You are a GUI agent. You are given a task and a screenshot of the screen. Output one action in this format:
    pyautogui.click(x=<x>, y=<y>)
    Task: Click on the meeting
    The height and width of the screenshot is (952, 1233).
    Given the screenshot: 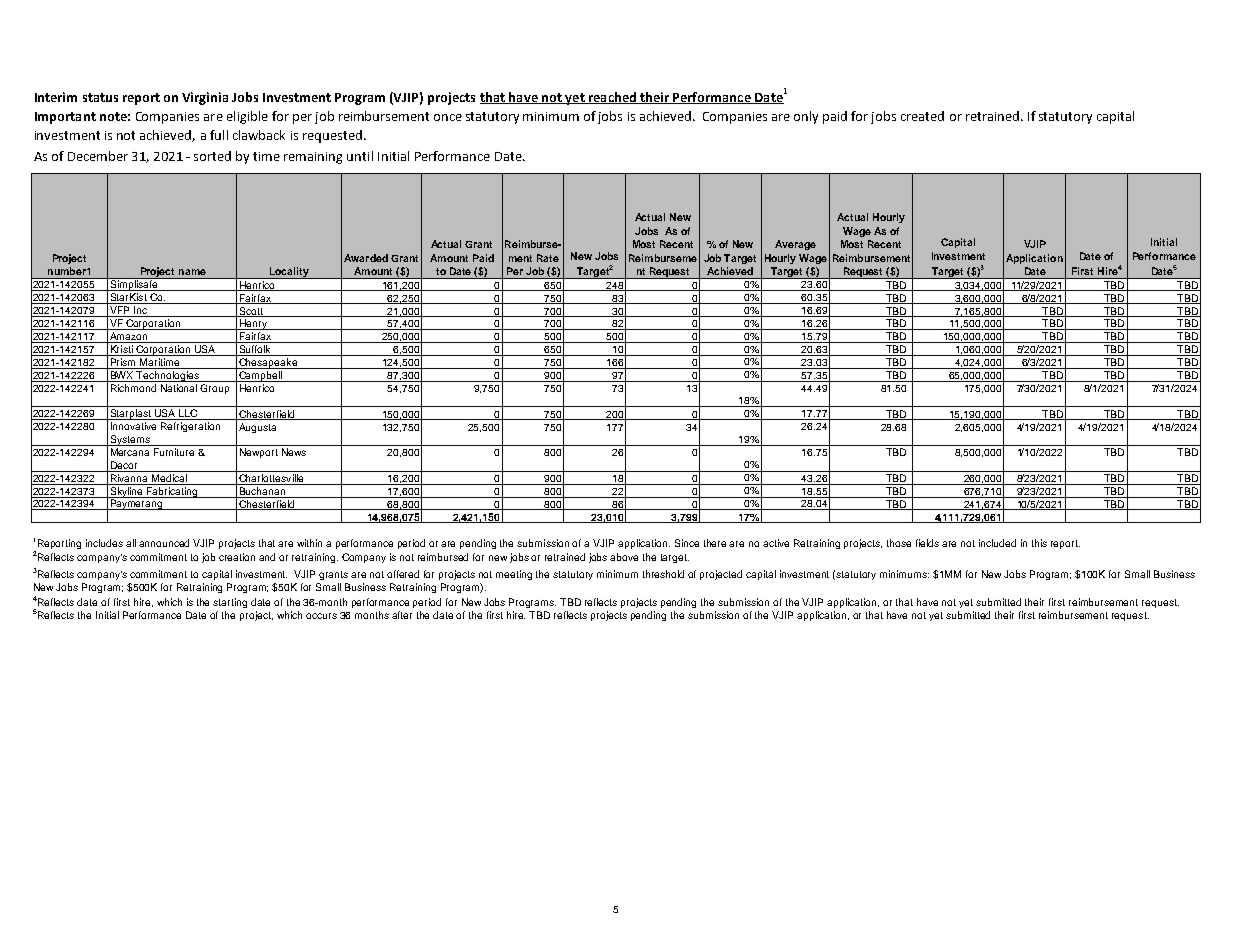 What is the action you would take?
    pyautogui.click(x=514, y=575)
